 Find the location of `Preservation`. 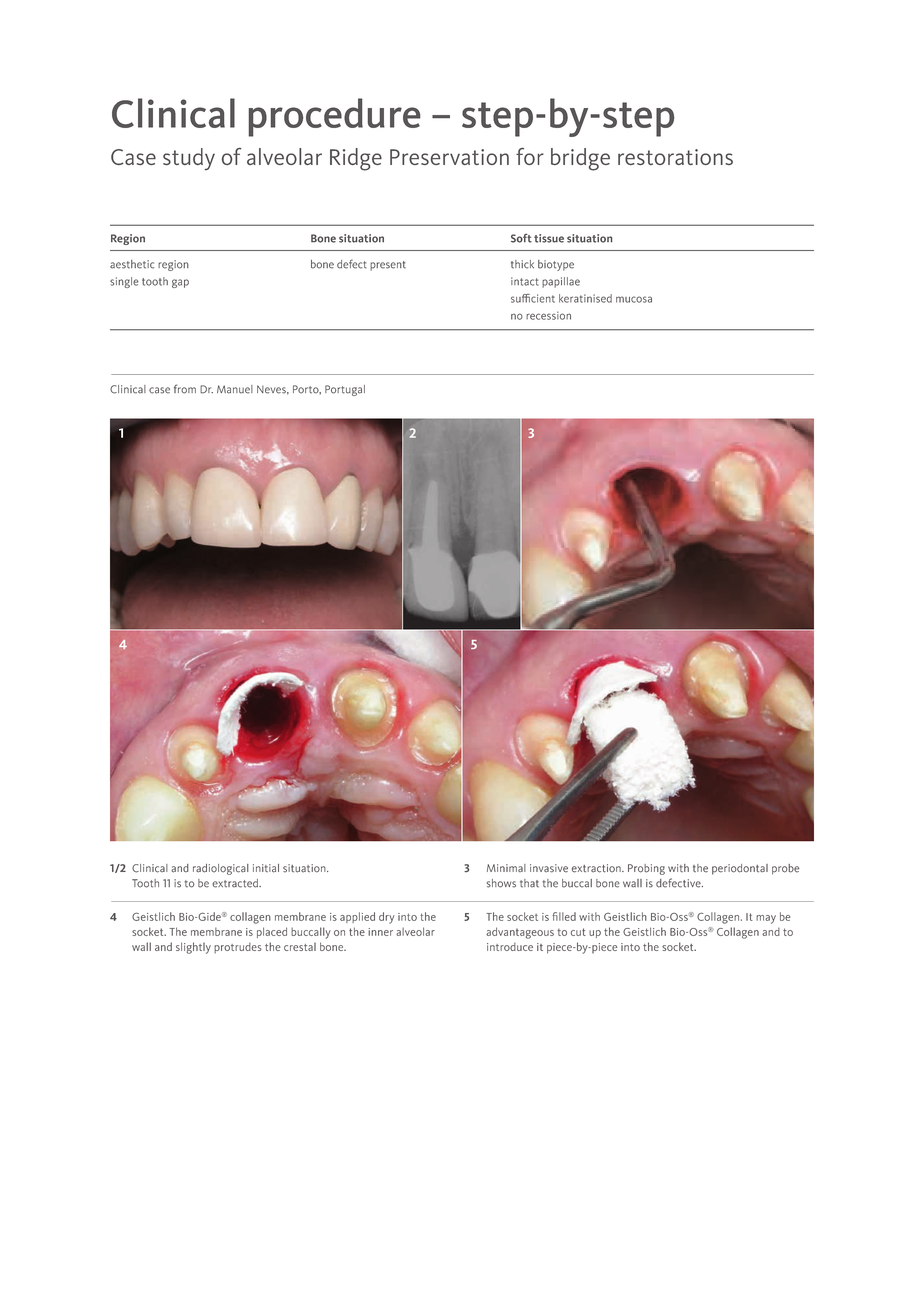

Preservation is located at coordinates (449, 157).
